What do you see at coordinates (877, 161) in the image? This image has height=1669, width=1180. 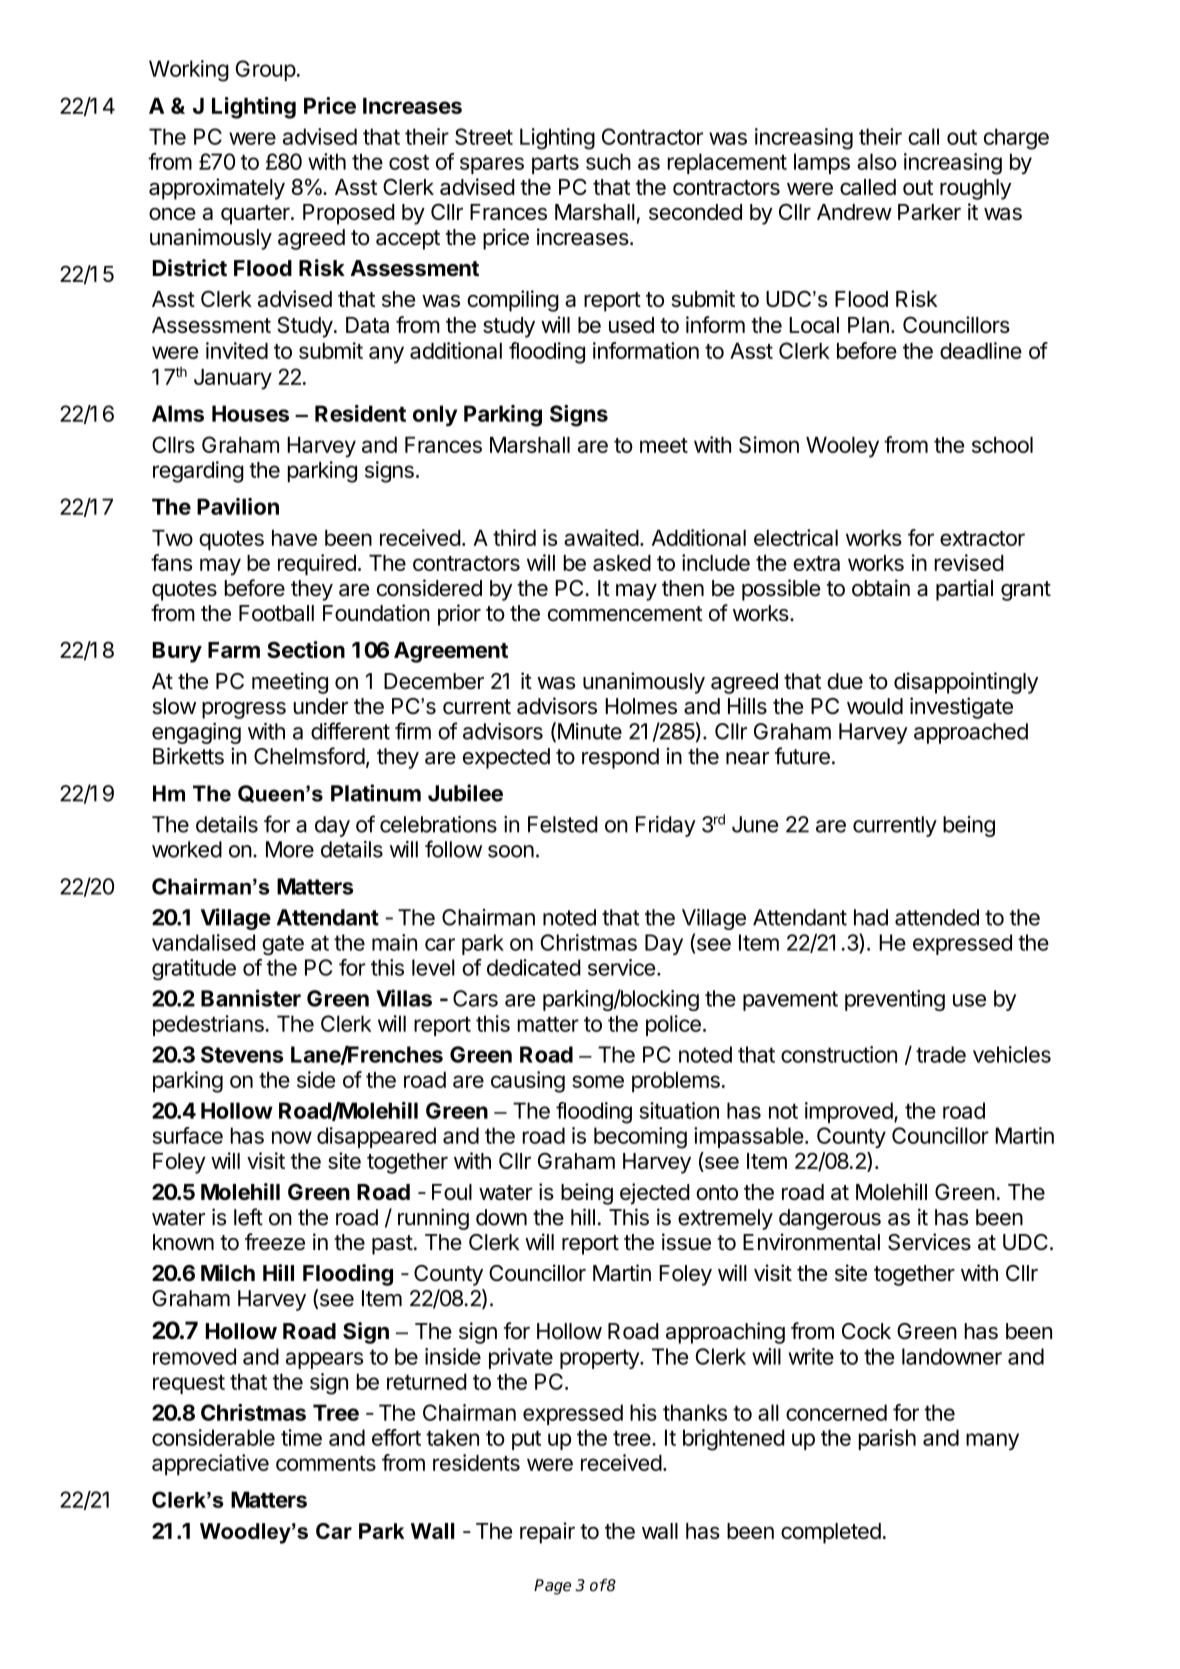 I see `also` at bounding box center [877, 161].
